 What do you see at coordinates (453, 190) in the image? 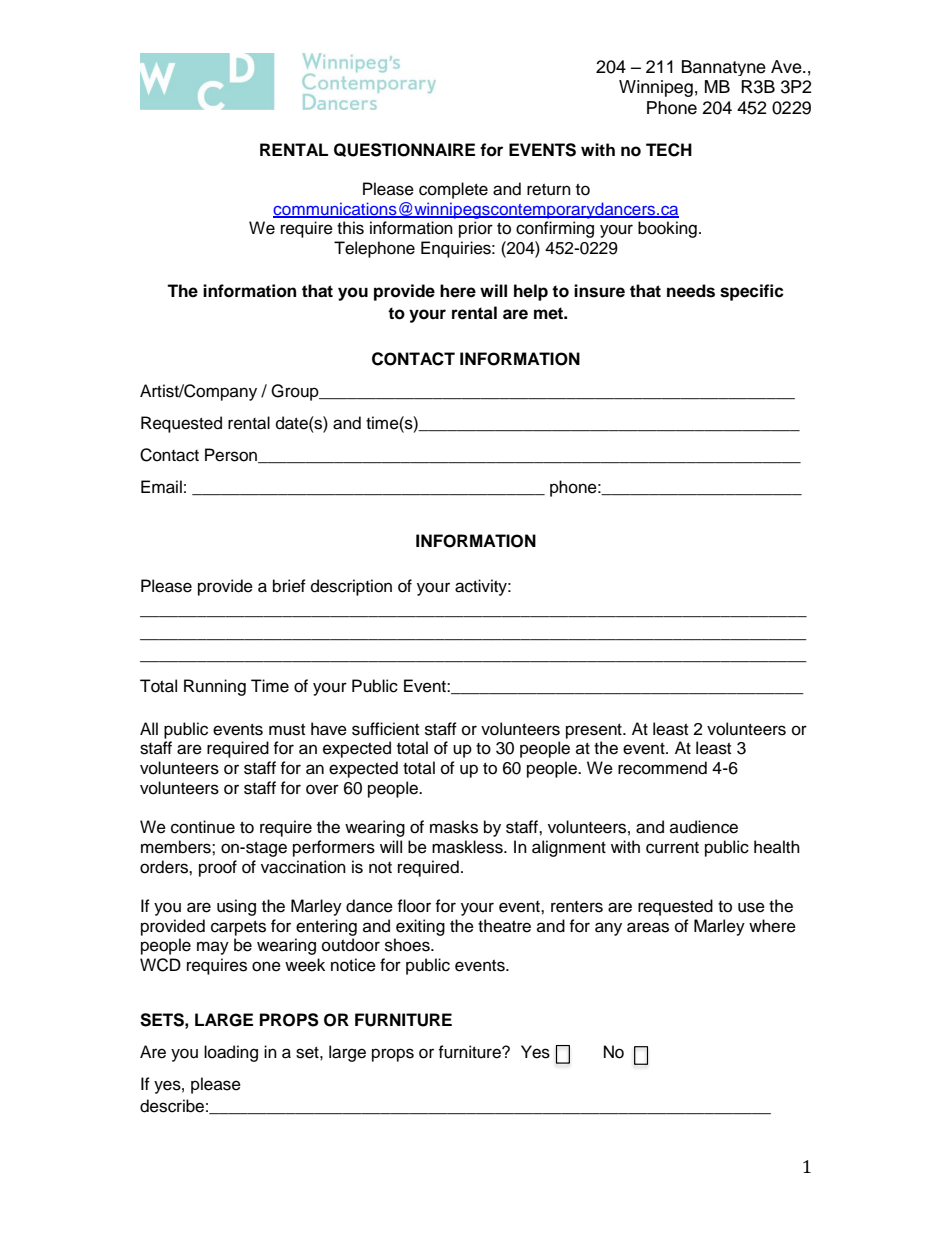
I see `complete` at bounding box center [453, 190].
